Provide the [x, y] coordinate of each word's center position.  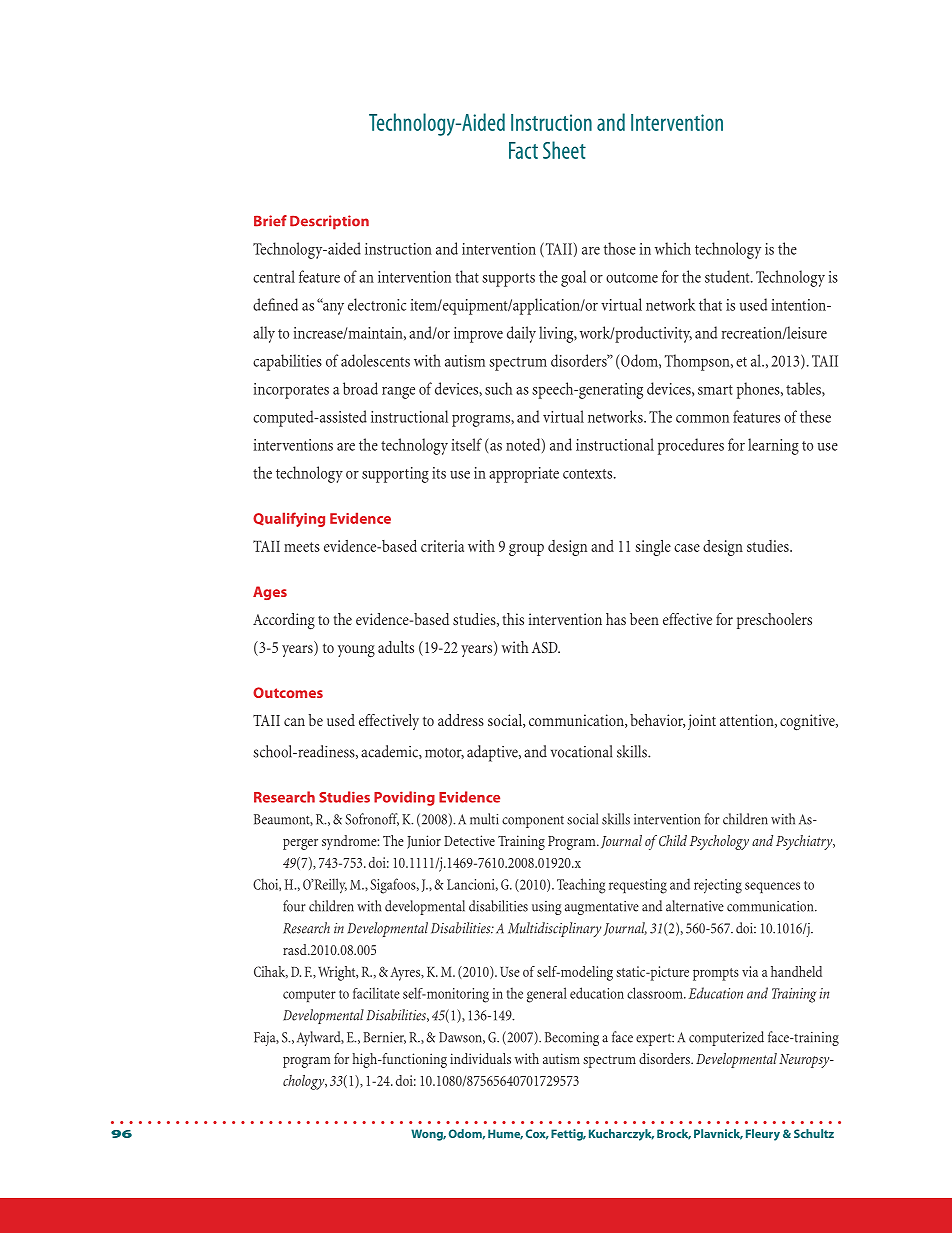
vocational [581, 751]
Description [329, 222]
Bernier [384, 1038]
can [294, 722]
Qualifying [289, 519]
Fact [523, 150]
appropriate [524, 475]
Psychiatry [805, 842]
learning [773, 446]
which [673, 248]
